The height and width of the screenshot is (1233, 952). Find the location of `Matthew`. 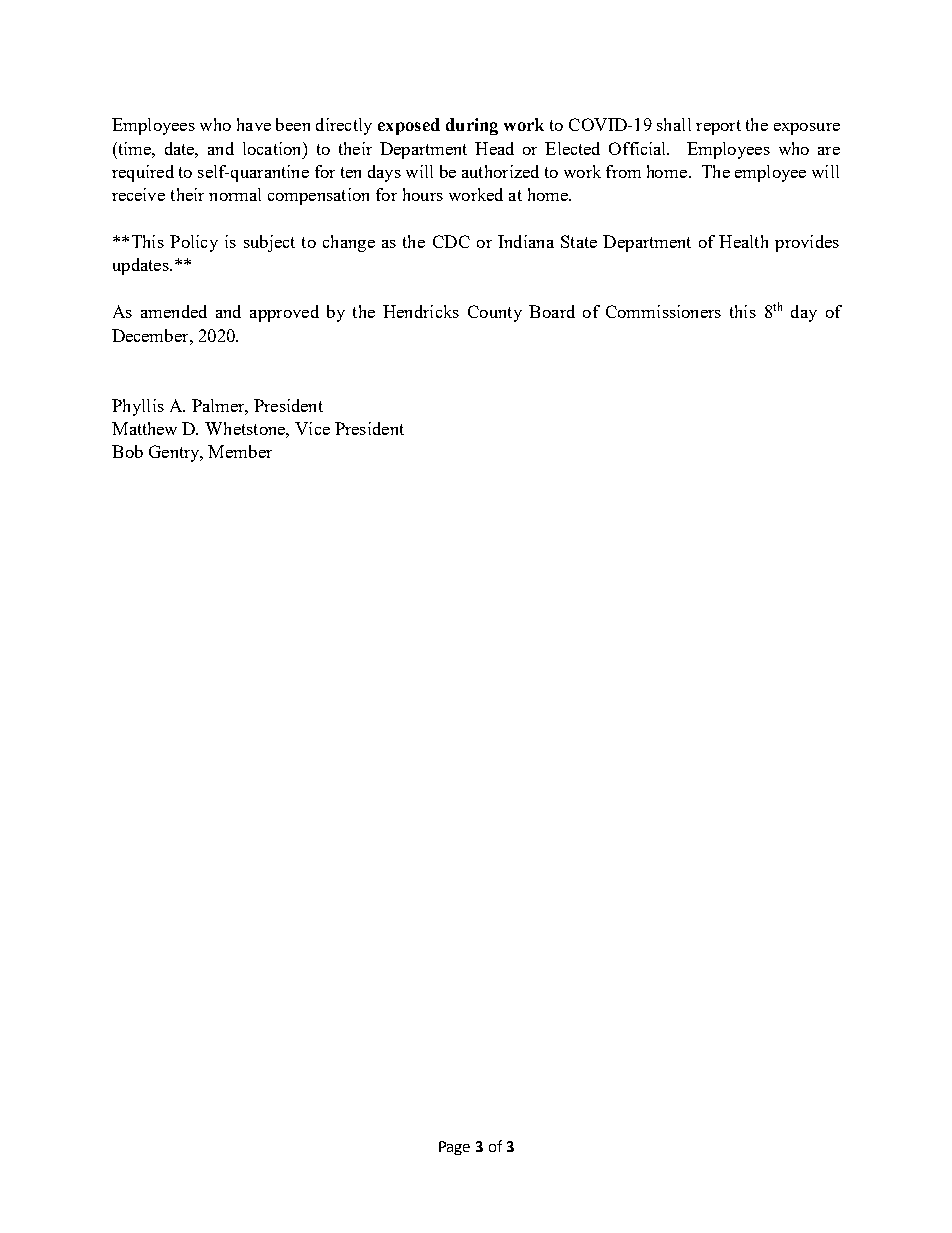

Matthew is located at coordinates (144, 428).
